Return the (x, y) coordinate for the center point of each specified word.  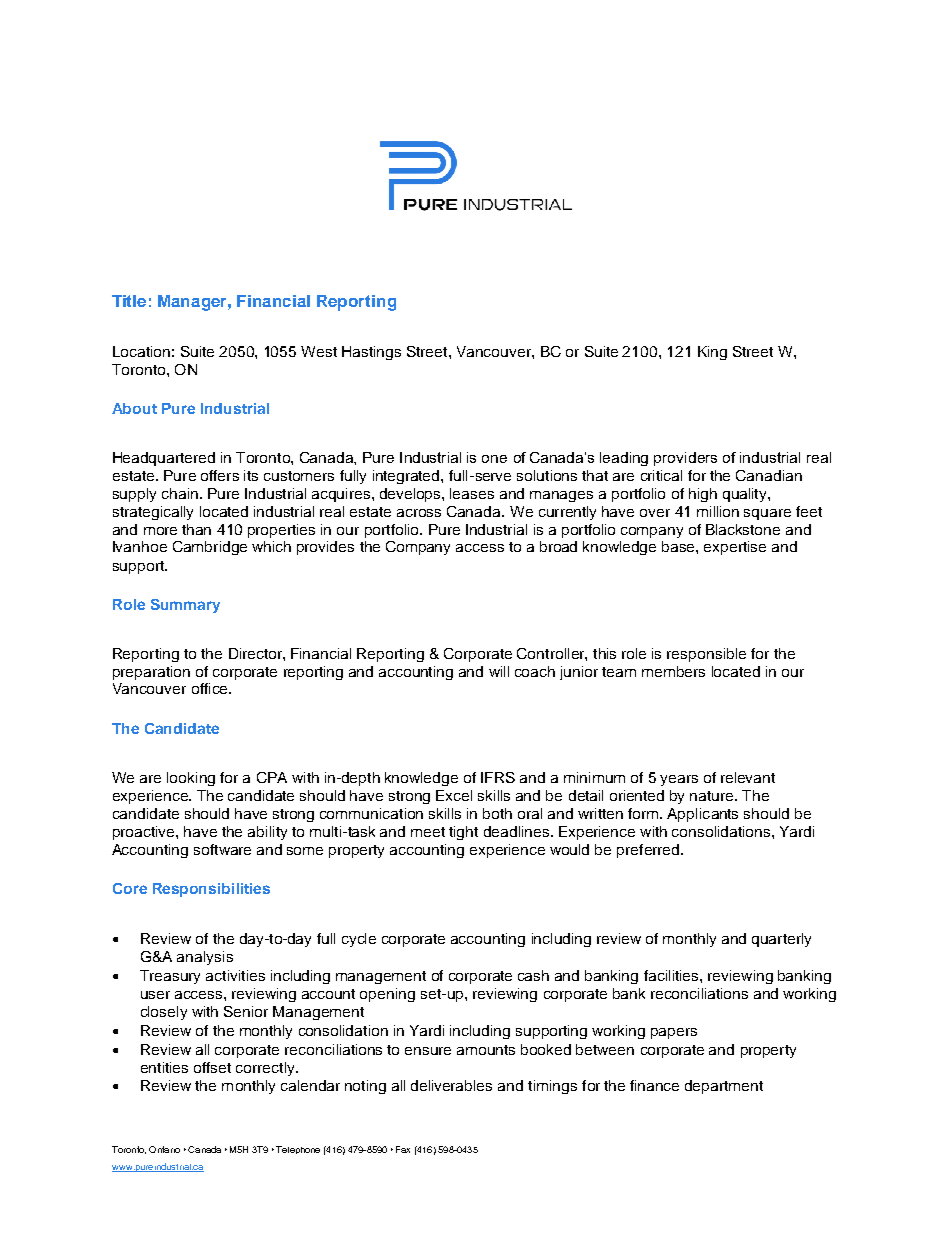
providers (685, 459)
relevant (748, 777)
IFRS (498, 777)
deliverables (451, 1085)
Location (141, 351)
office (211, 688)
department (724, 1087)
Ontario (164, 1149)
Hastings (371, 353)
